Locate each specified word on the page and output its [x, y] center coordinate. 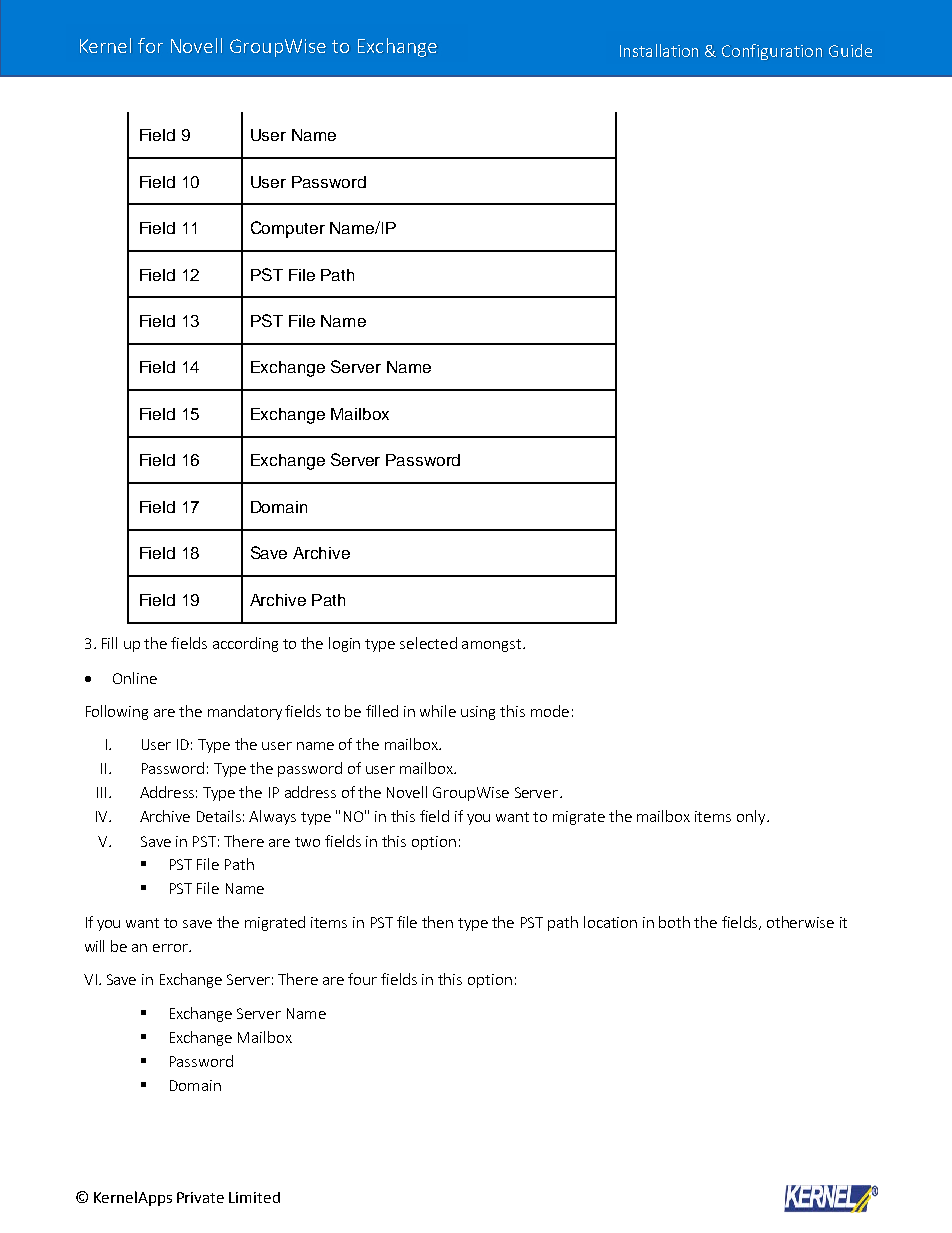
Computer [288, 229]
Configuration [772, 52]
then [437, 922]
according [245, 644]
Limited [254, 1197]
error [172, 948]
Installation [659, 50]
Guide [850, 50]
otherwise [800, 922]
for [150, 45]
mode [550, 711]
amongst [491, 645]
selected [428, 643]
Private [200, 1197]
